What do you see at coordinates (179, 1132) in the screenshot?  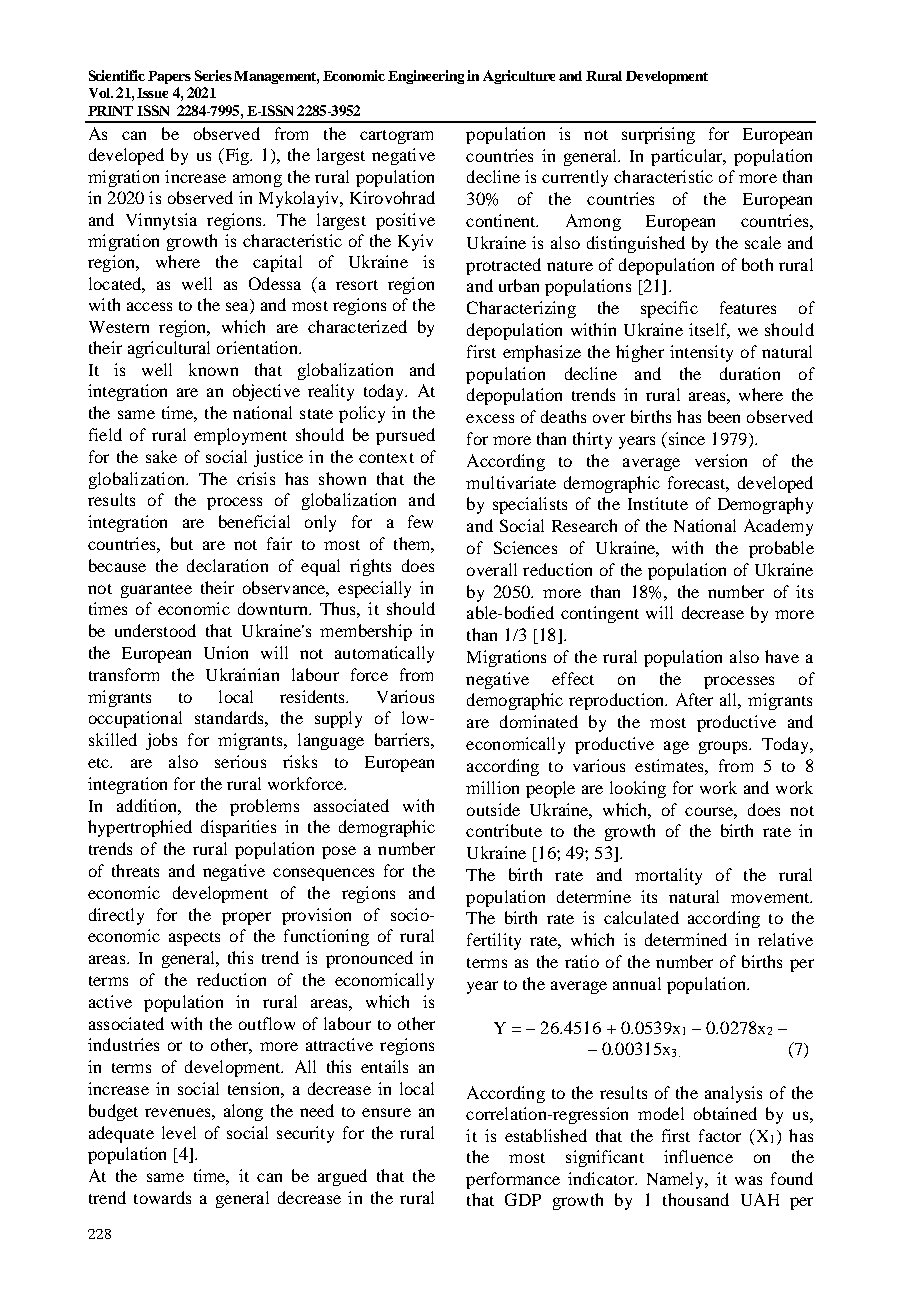 I see `level` at bounding box center [179, 1132].
